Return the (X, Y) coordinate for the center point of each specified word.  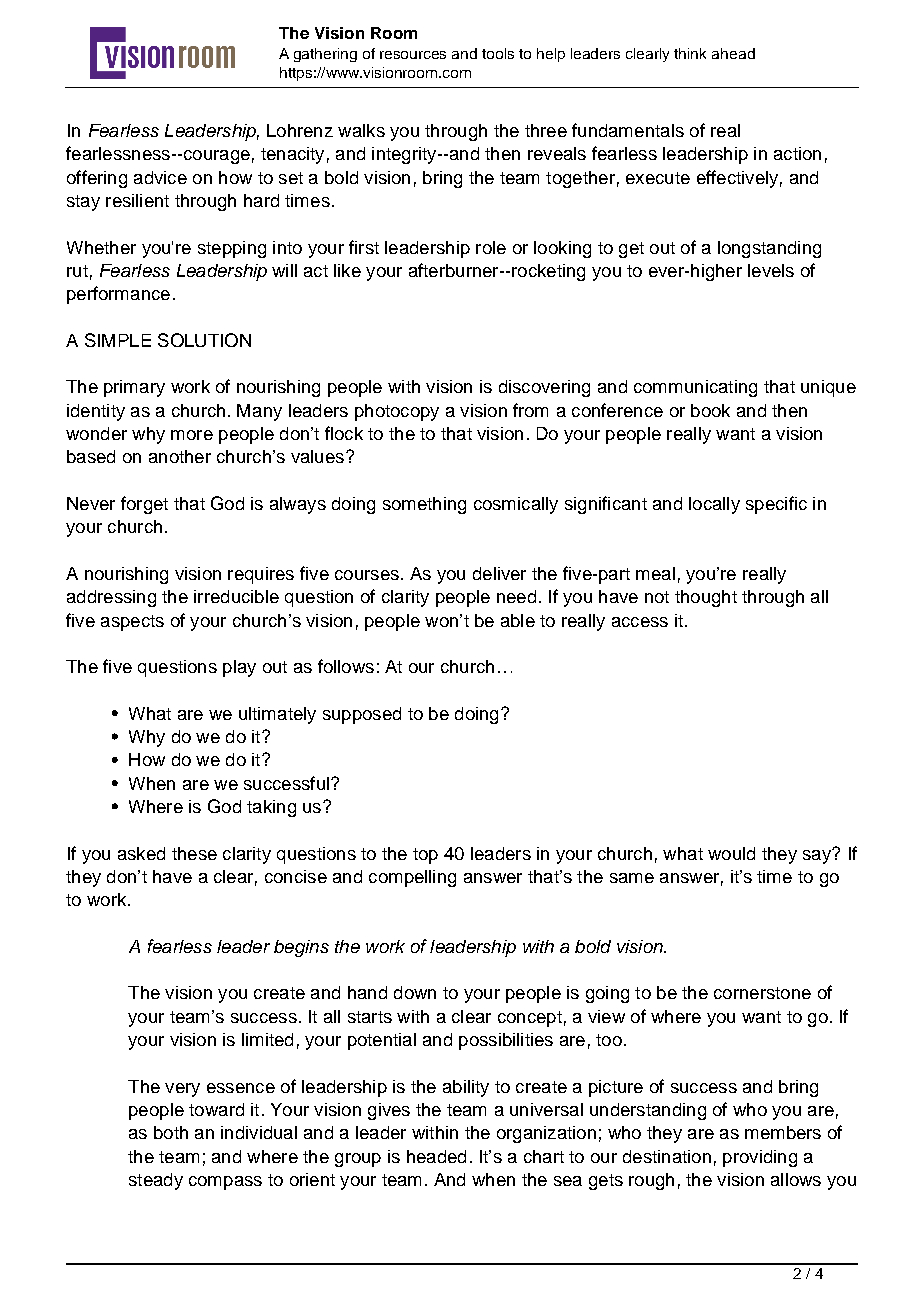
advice (160, 177)
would (731, 853)
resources (413, 55)
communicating (695, 388)
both (171, 1132)
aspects (132, 623)
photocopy (397, 412)
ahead (733, 53)
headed (436, 1156)
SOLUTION (204, 340)
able (518, 620)
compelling (412, 878)
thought (706, 598)
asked (141, 853)
